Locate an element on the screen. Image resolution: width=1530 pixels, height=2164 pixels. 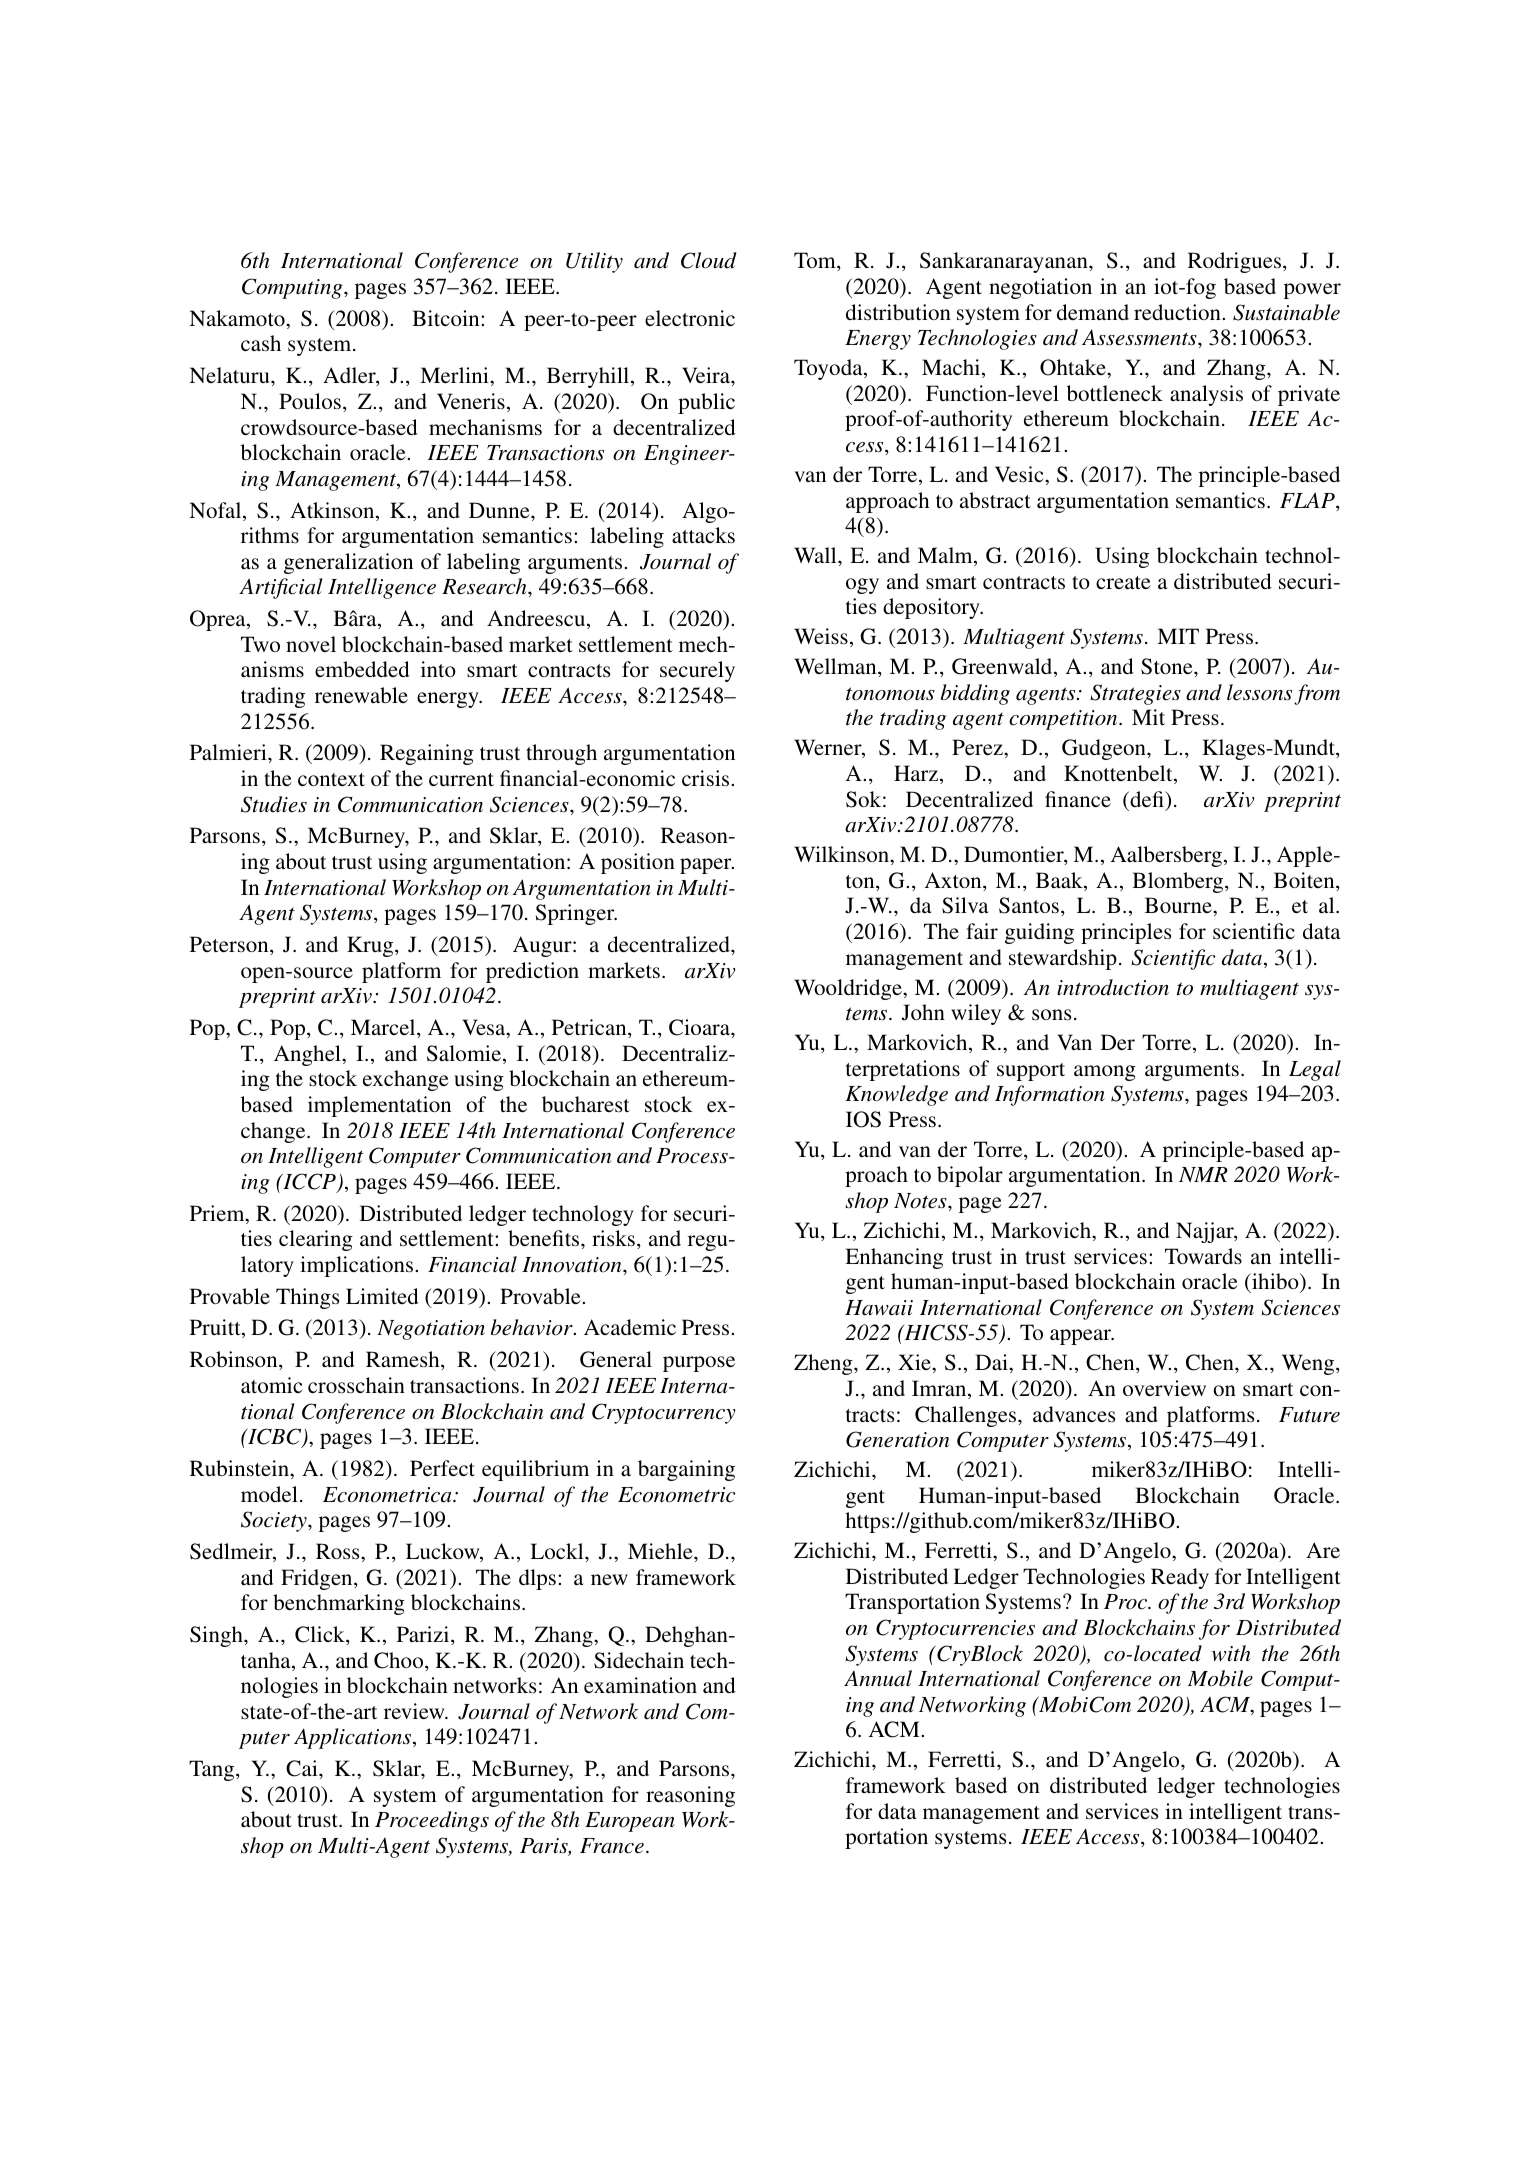
Cai is located at coordinates (303, 1768).
